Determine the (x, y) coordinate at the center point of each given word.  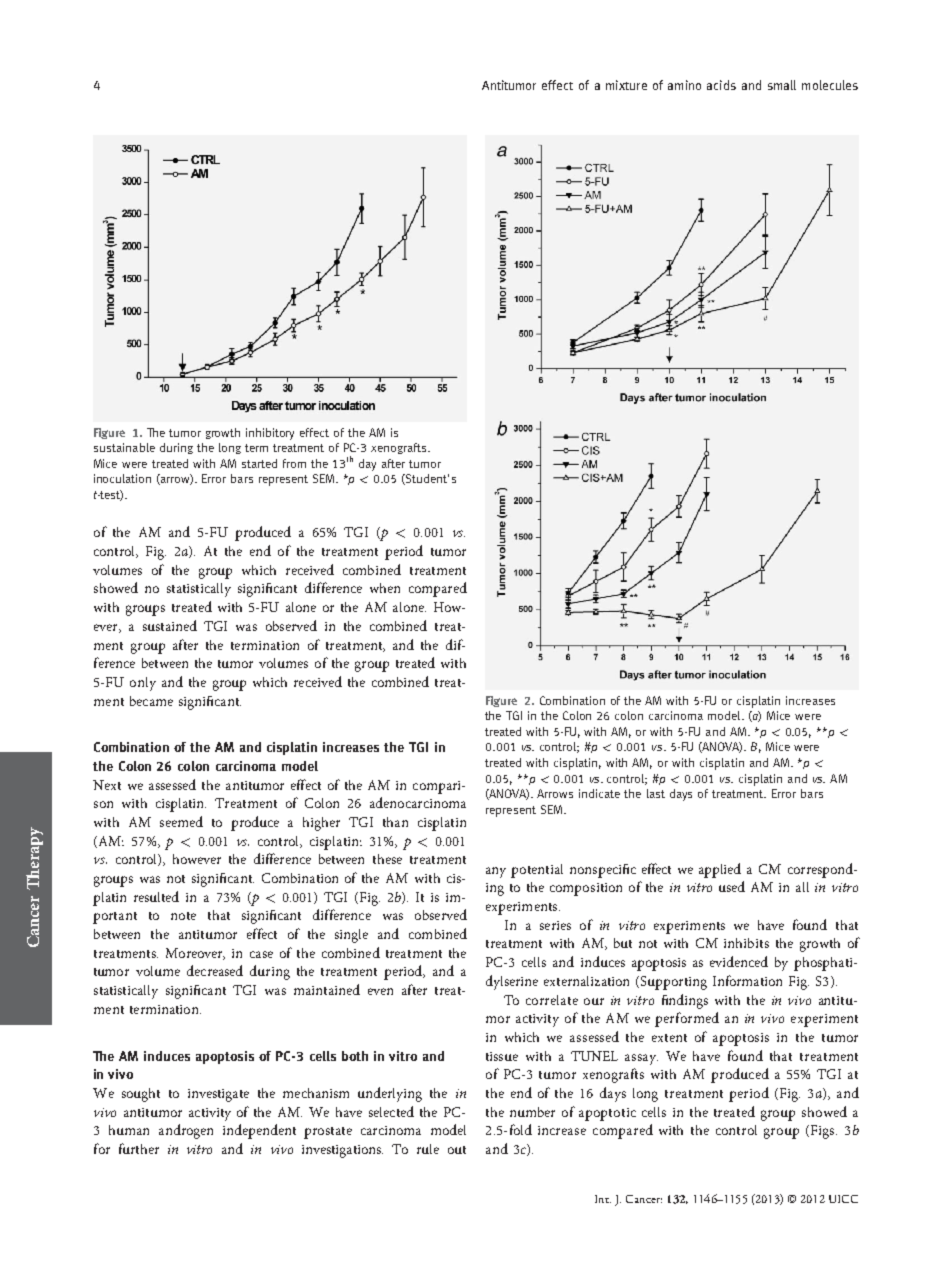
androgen (186, 1131)
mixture (626, 85)
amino (684, 85)
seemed (181, 821)
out (457, 1150)
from (294, 463)
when (385, 588)
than (395, 822)
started (259, 463)
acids (721, 85)
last (656, 793)
